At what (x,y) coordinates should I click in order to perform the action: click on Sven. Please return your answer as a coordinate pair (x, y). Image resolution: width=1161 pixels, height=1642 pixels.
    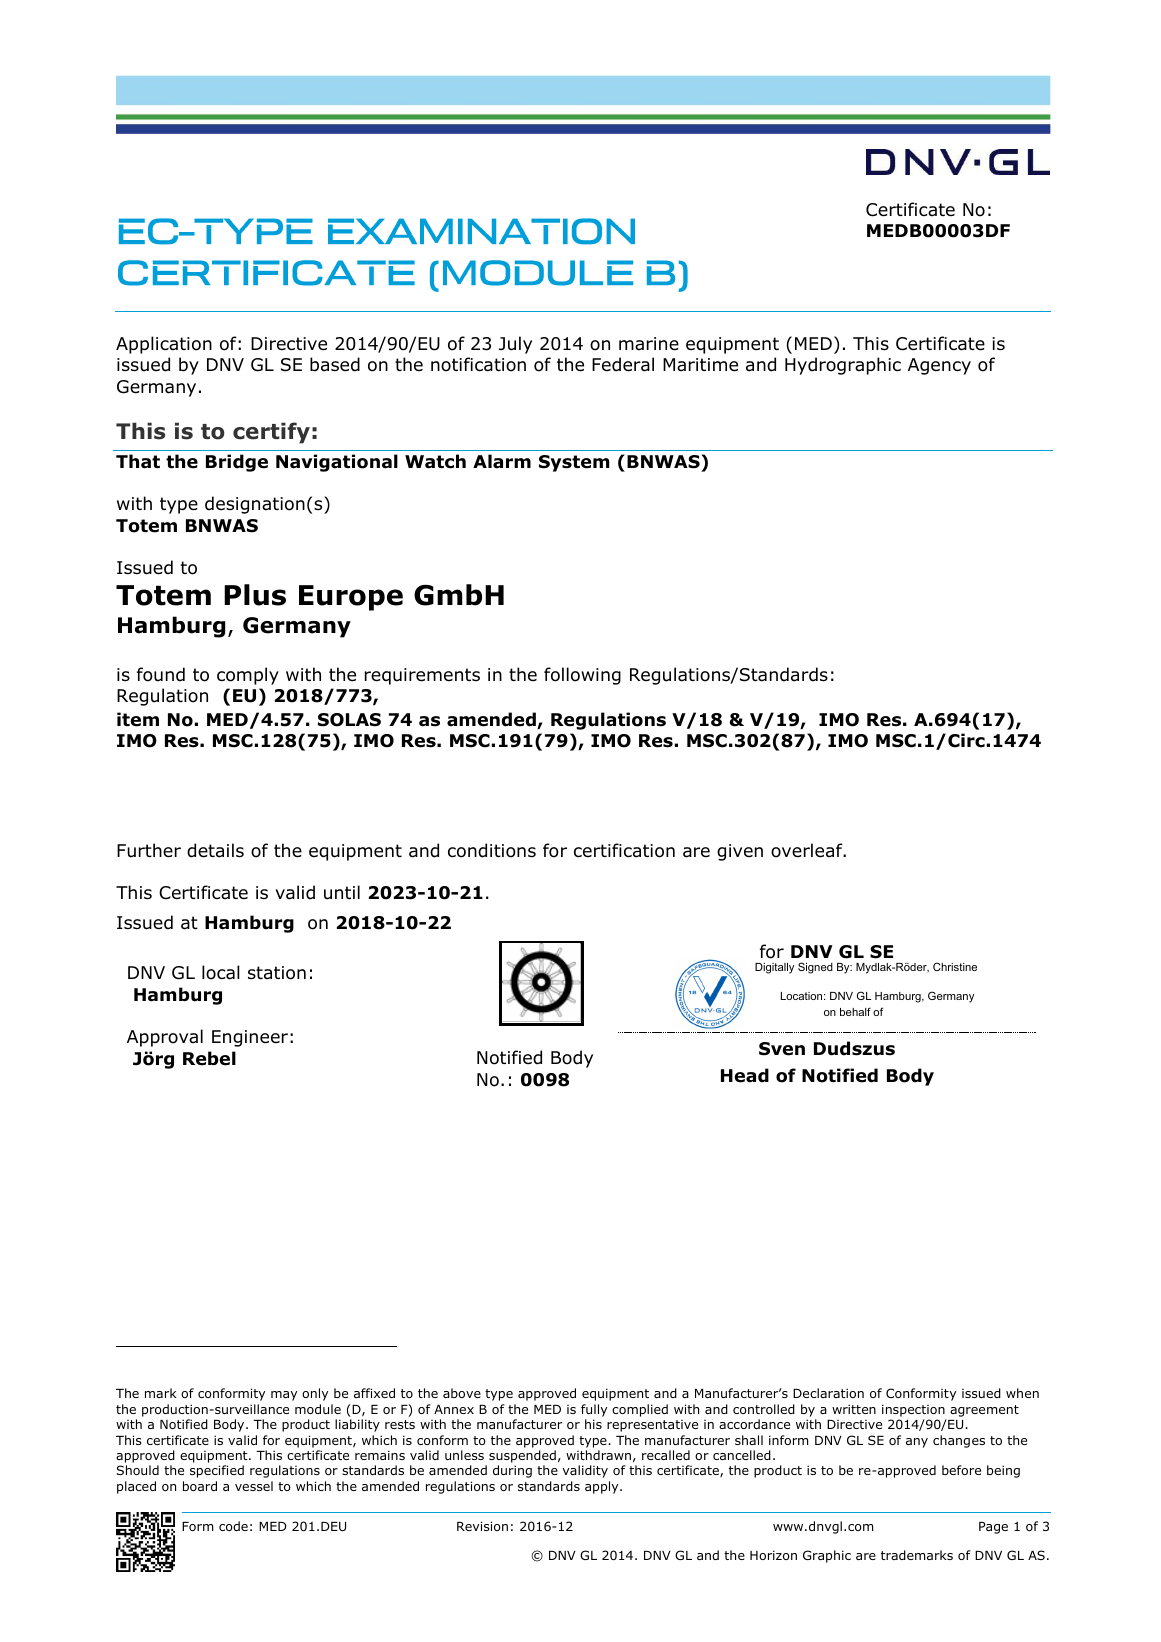
    Looking at the image, I should click on (782, 1049).
